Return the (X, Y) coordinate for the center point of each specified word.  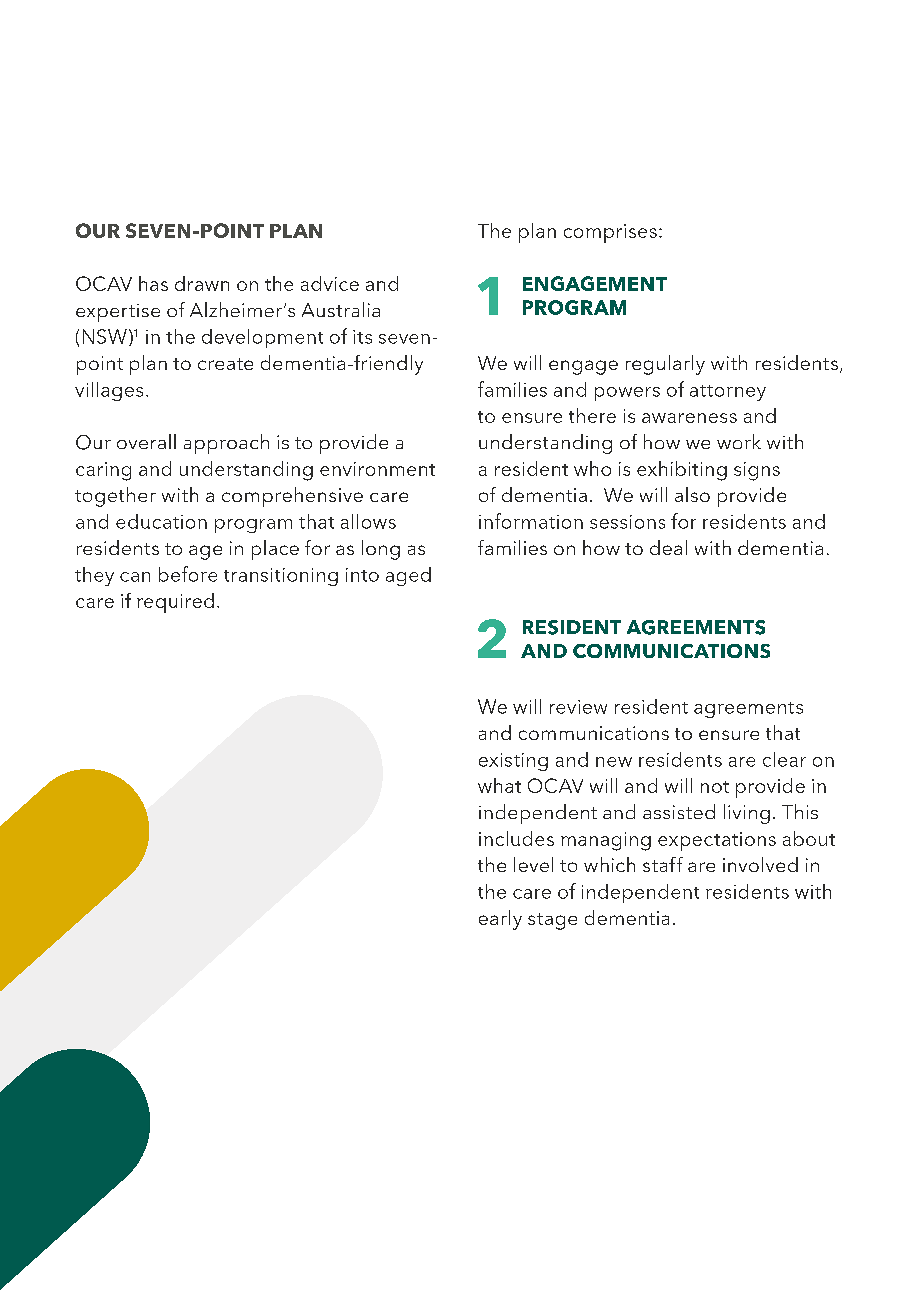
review (578, 707)
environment (377, 469)
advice (330, 283)
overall (146, 441)
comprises (610, 233)
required (175, 603)
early (500, 920)
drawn (202, 283)
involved (760, 864)
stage (552, 921)
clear (784, 759)
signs (757, 471)
